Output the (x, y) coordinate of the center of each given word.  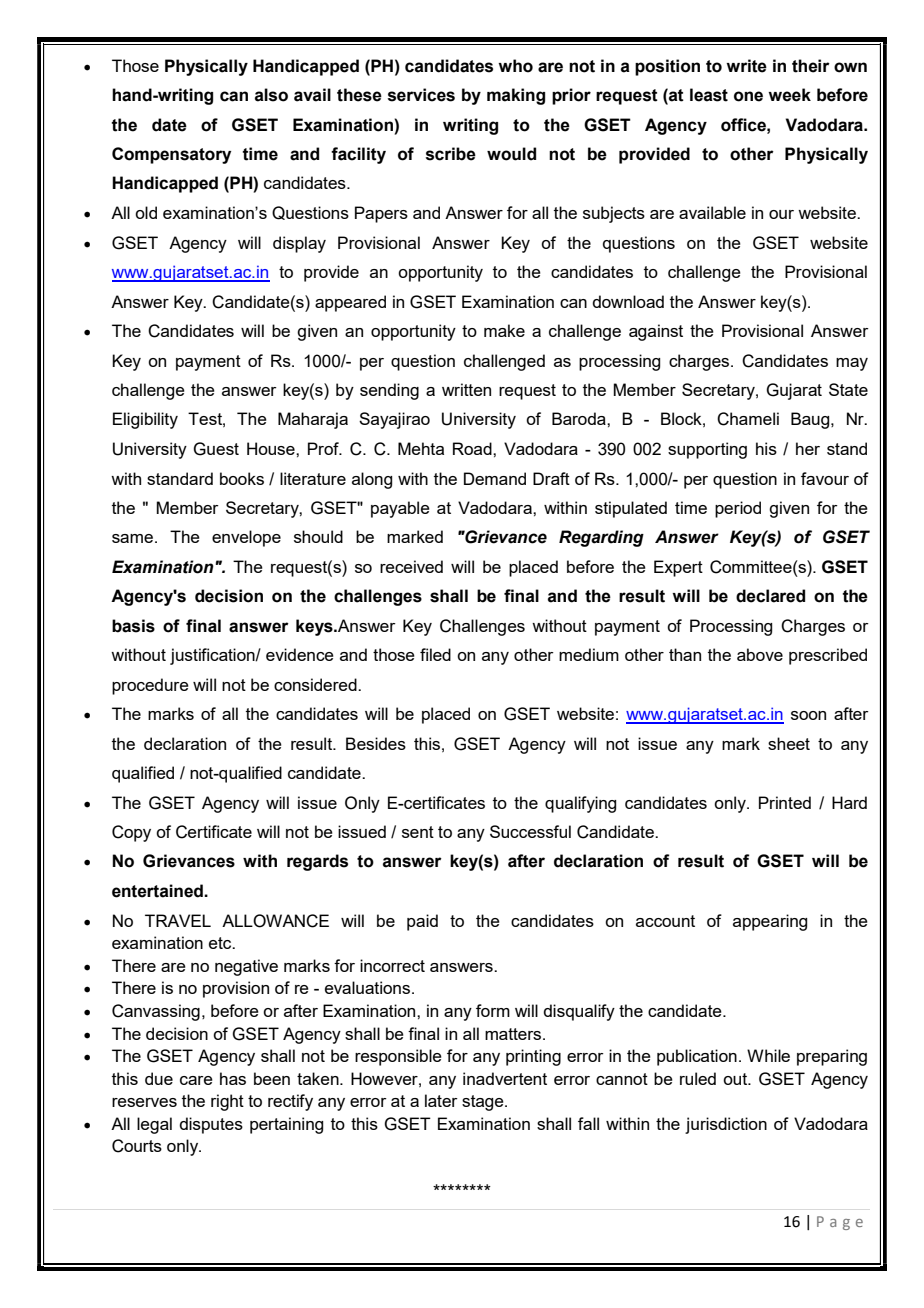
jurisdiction (726, 1125)
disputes (211, 1125)
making (516, 96)
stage (484, 1103)
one (748, 96)
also (271, 95)
